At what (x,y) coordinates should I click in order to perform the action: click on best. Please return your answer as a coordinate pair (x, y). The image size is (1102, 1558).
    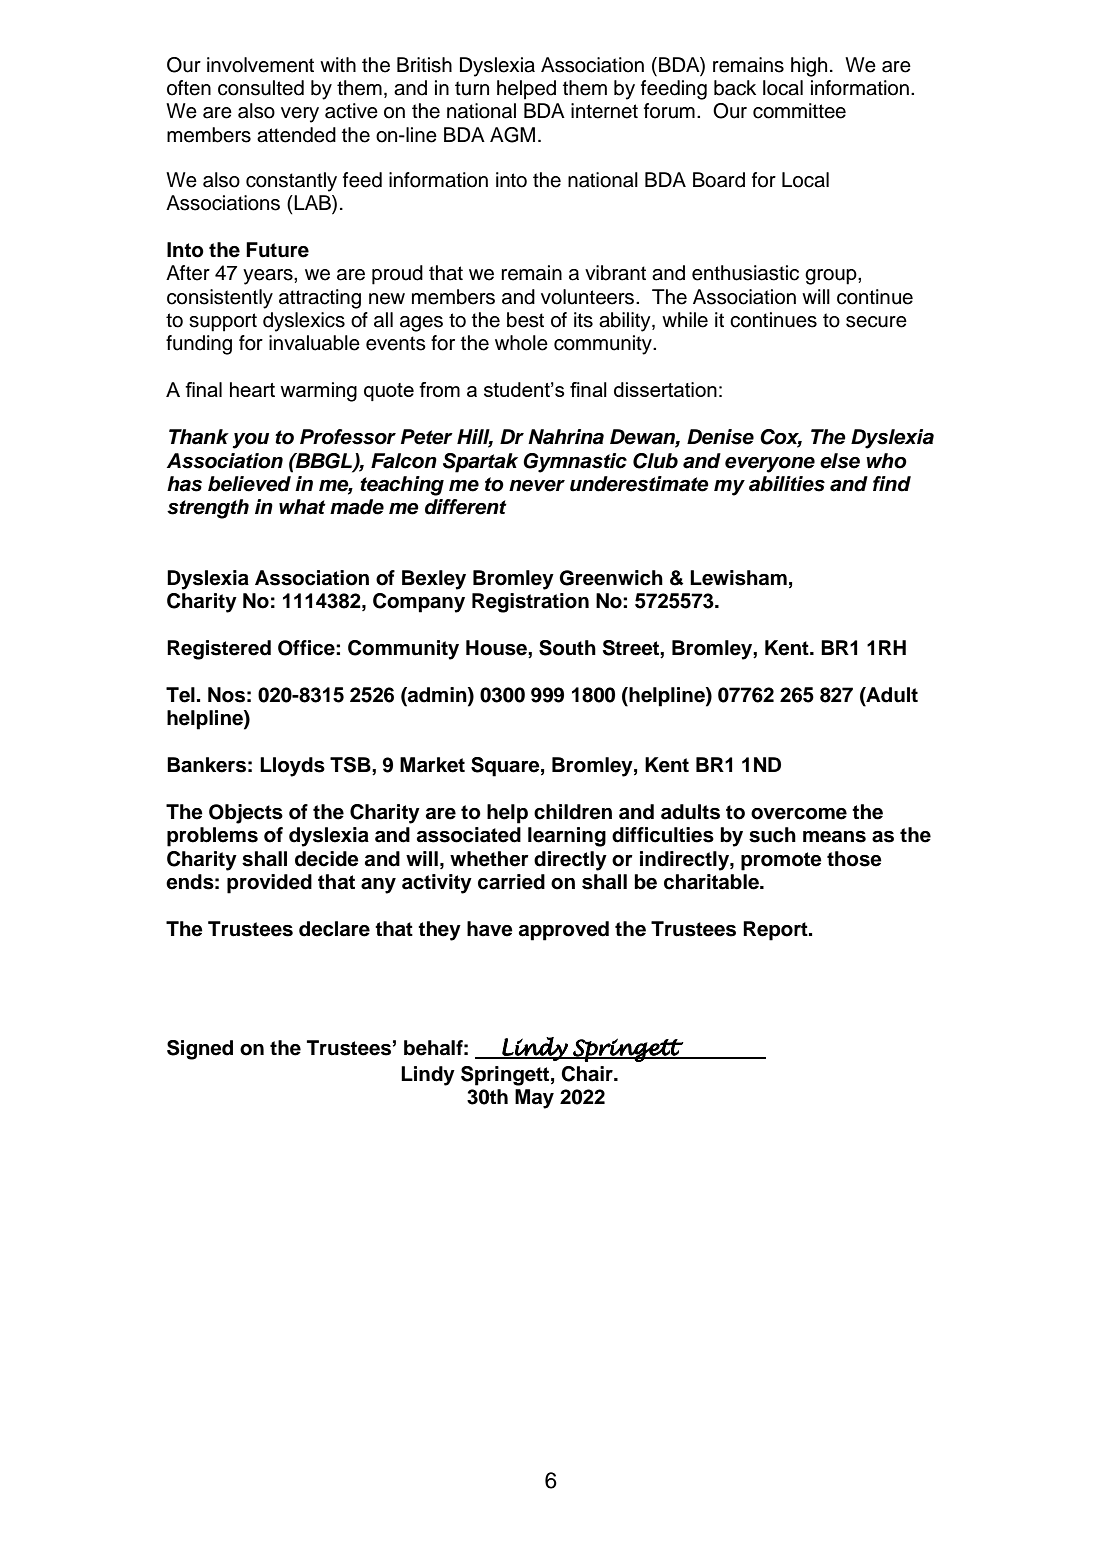
    Looking at the image, I should click on (525, 320).
